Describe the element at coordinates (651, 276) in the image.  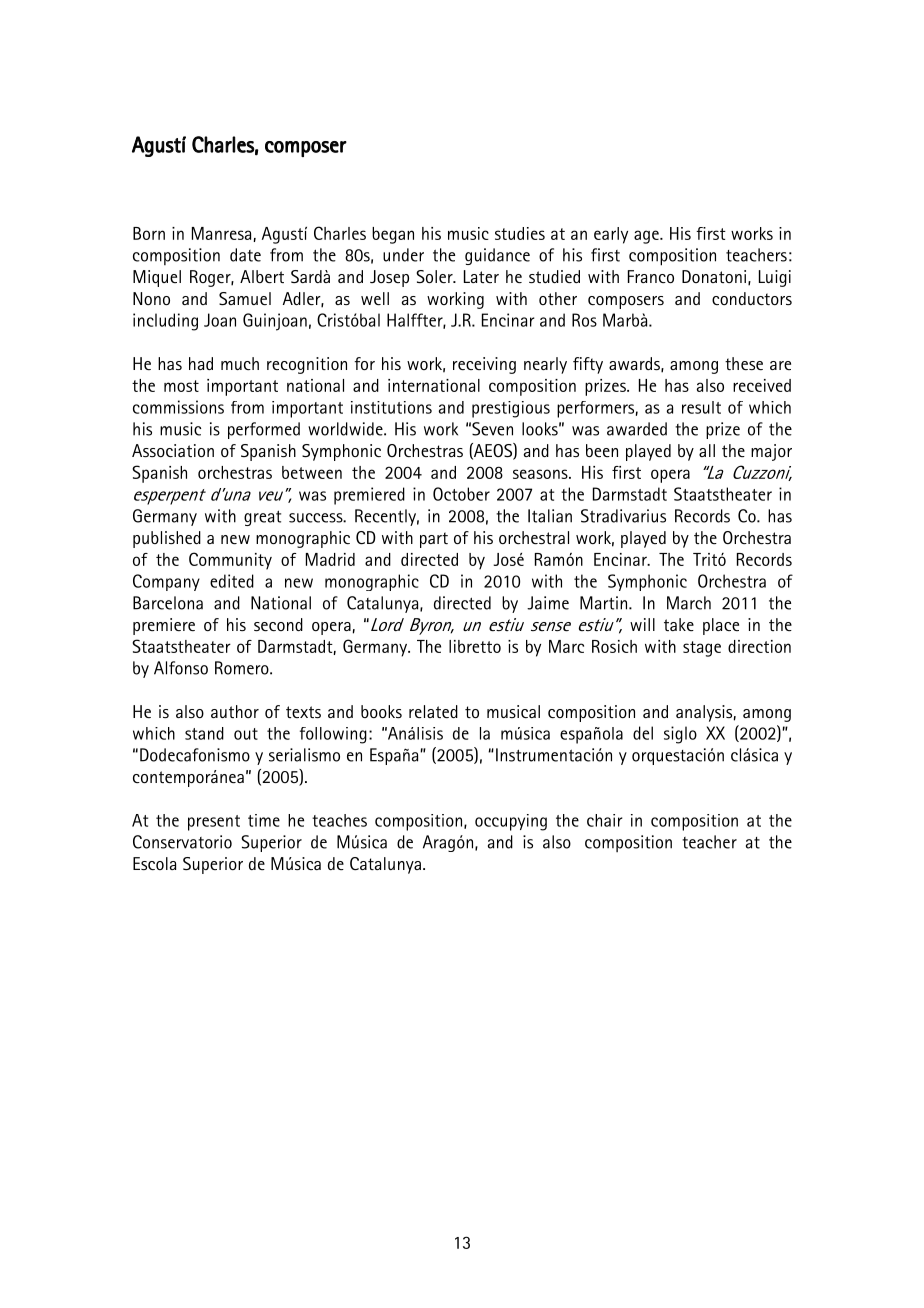
I see `Franco` at that location.
